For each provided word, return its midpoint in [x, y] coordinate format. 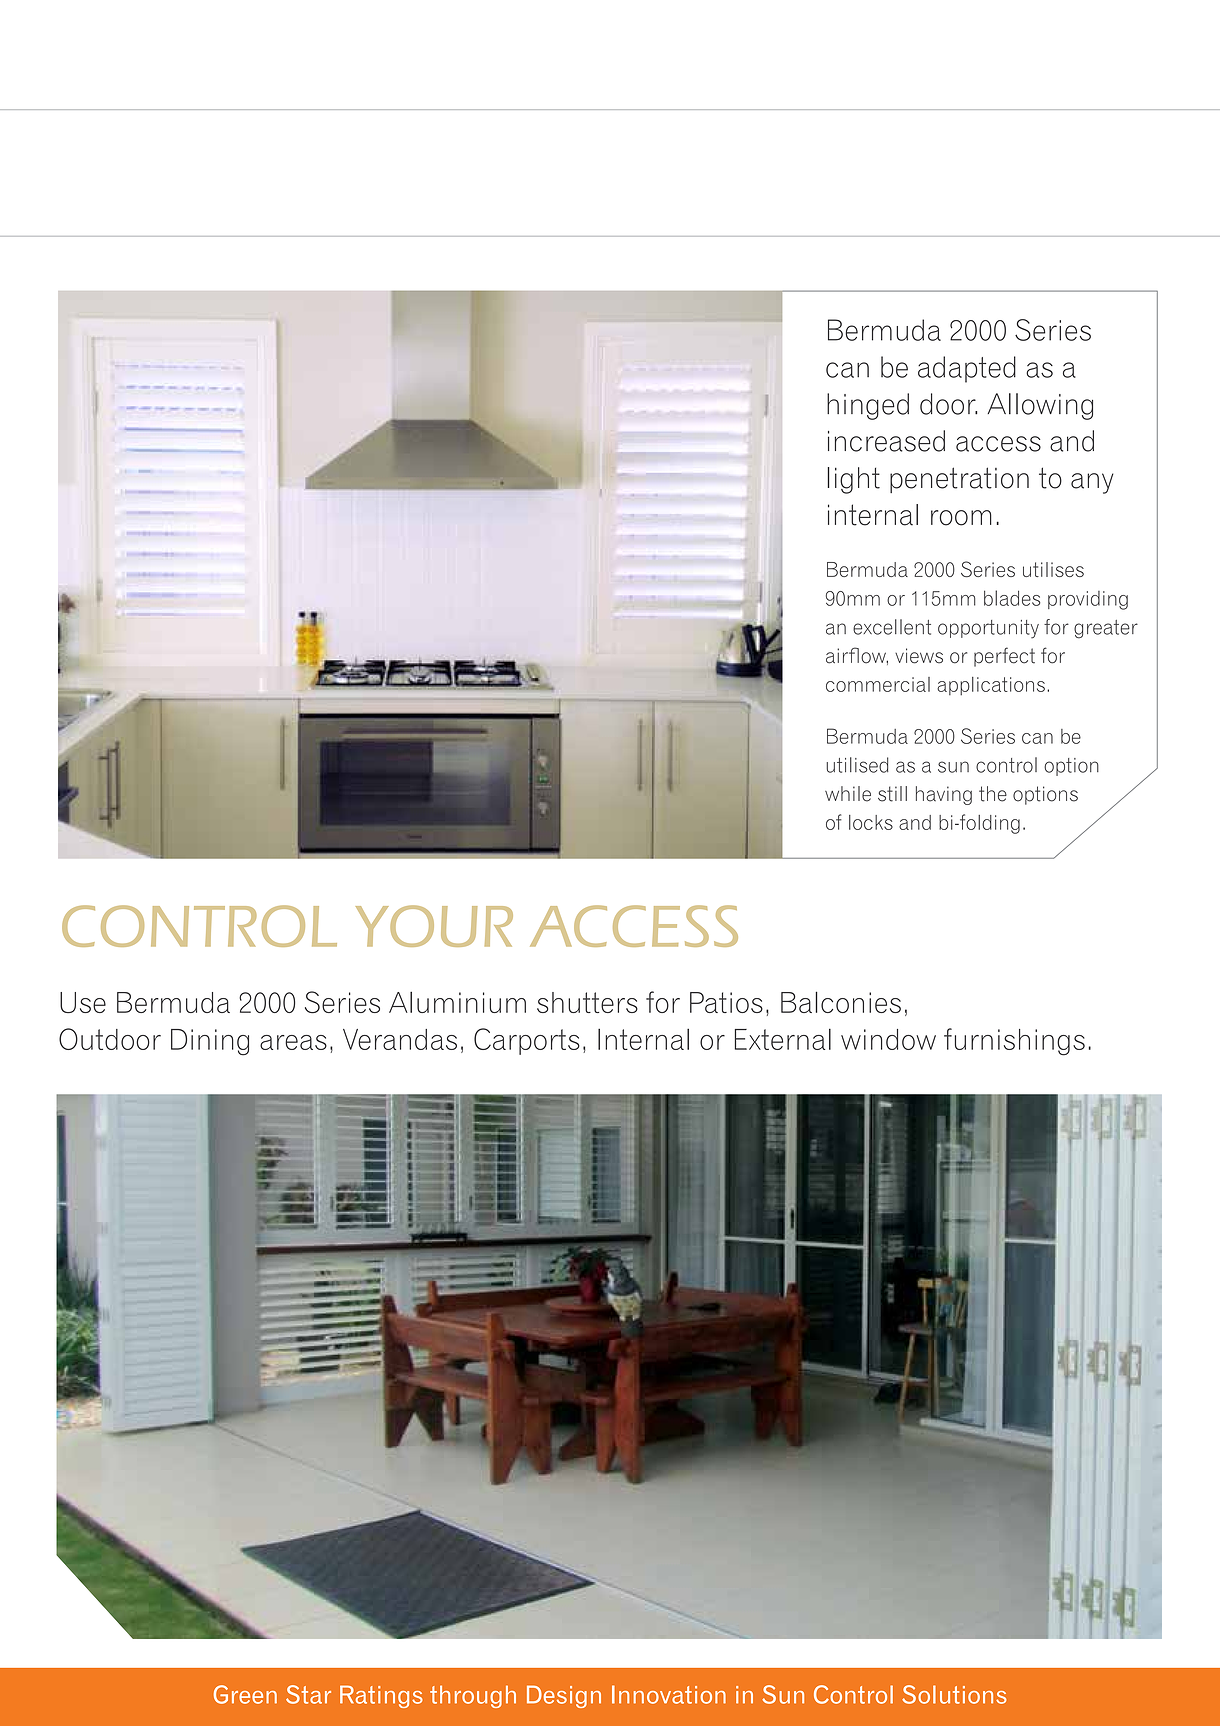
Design [564, 1696]
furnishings [1014, 1042]
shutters [587, 1002]
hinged [868, 406]
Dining [210, 1042]
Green [245, 1694]
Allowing [1040, 406]
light [854, 480]
